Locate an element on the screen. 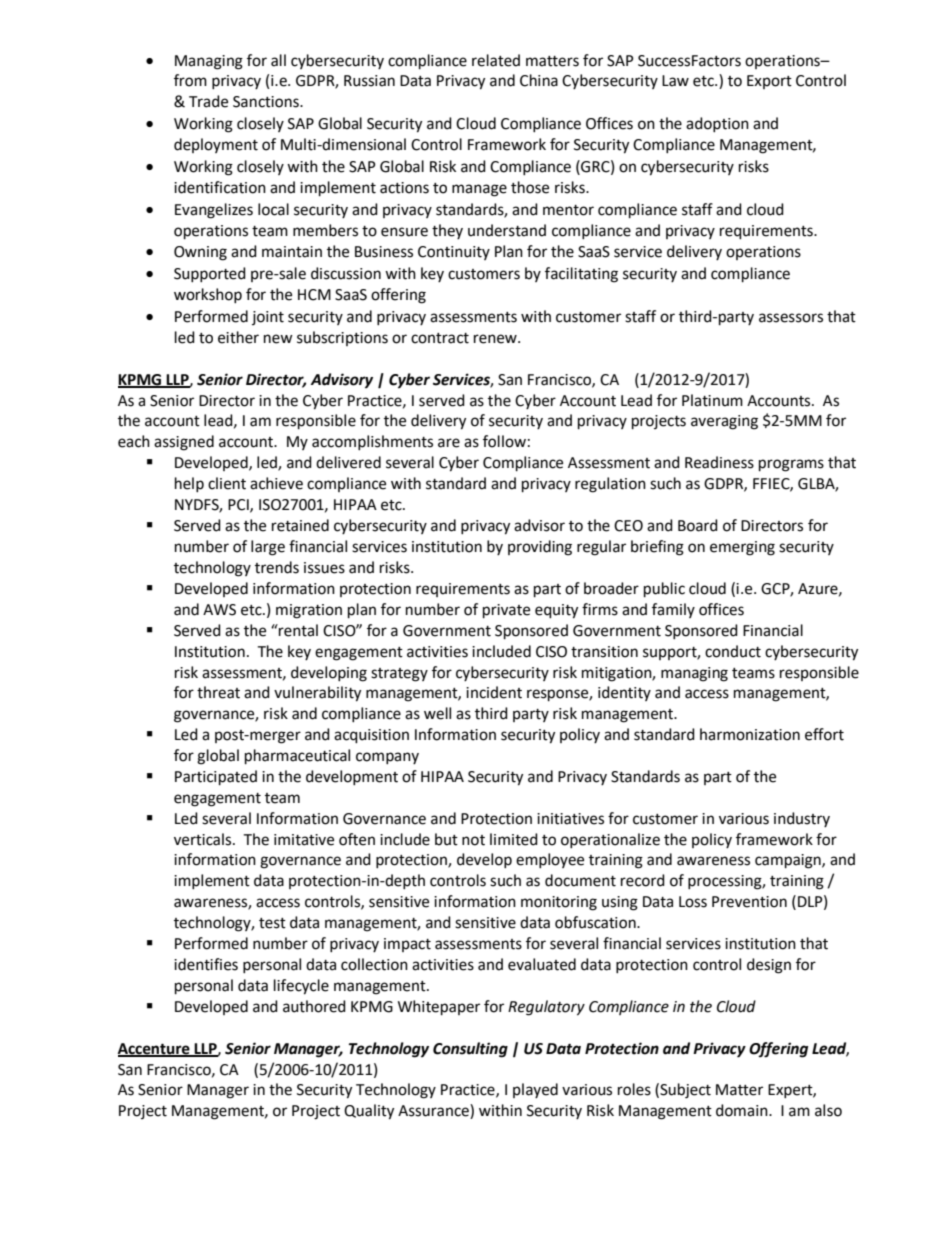 The height and width of the screenshot is (1233, 952). emerging is located at coordinates (742, 548).
